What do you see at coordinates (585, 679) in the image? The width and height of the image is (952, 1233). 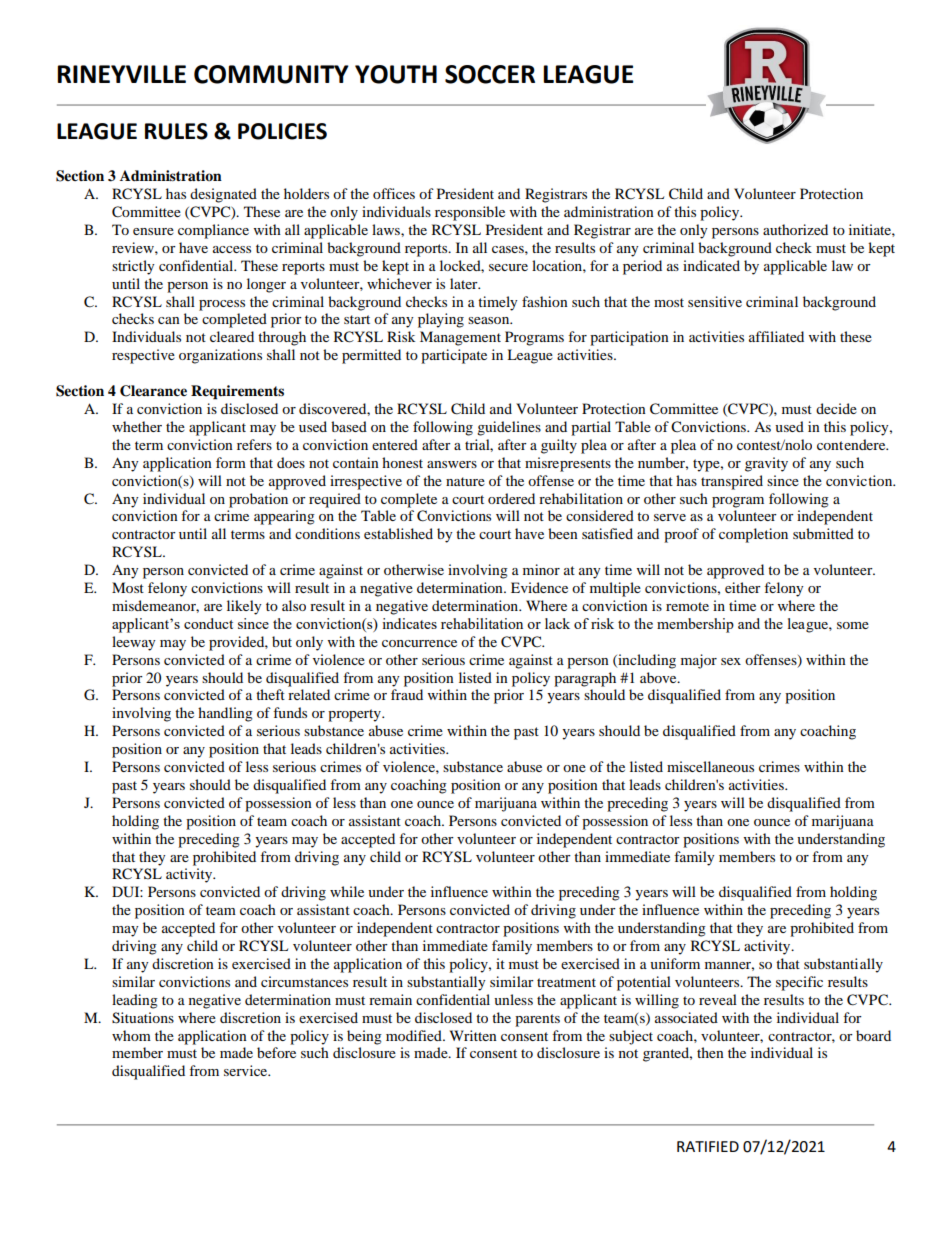 I see `paragraph` at bounding box center [585, 679].
